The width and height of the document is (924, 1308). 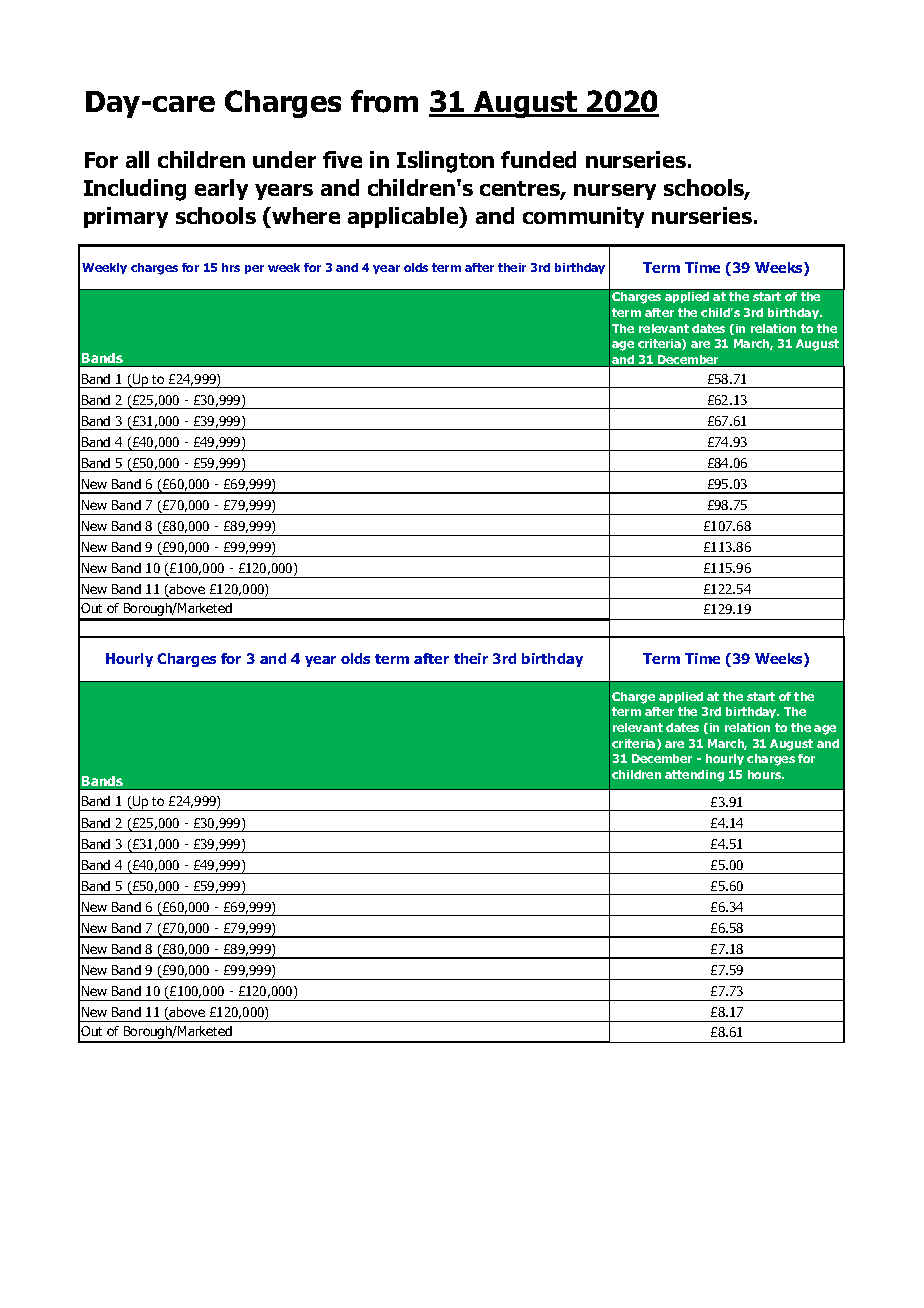 I want to click on where, so click(x=305, y=217).
